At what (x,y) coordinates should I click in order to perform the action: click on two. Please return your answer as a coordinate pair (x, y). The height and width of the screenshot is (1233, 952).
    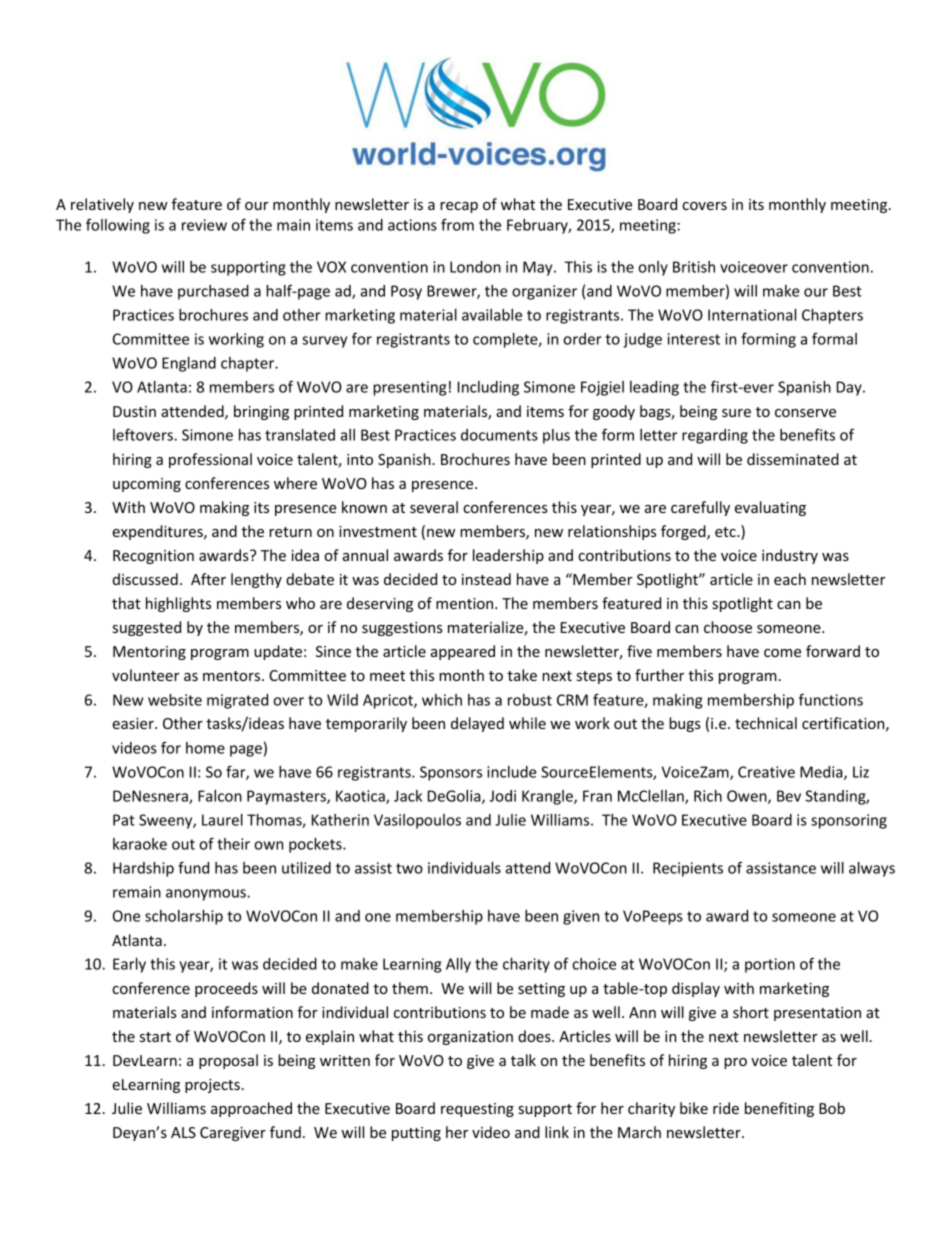
    Looking at the image, I should click on (409, 868).
